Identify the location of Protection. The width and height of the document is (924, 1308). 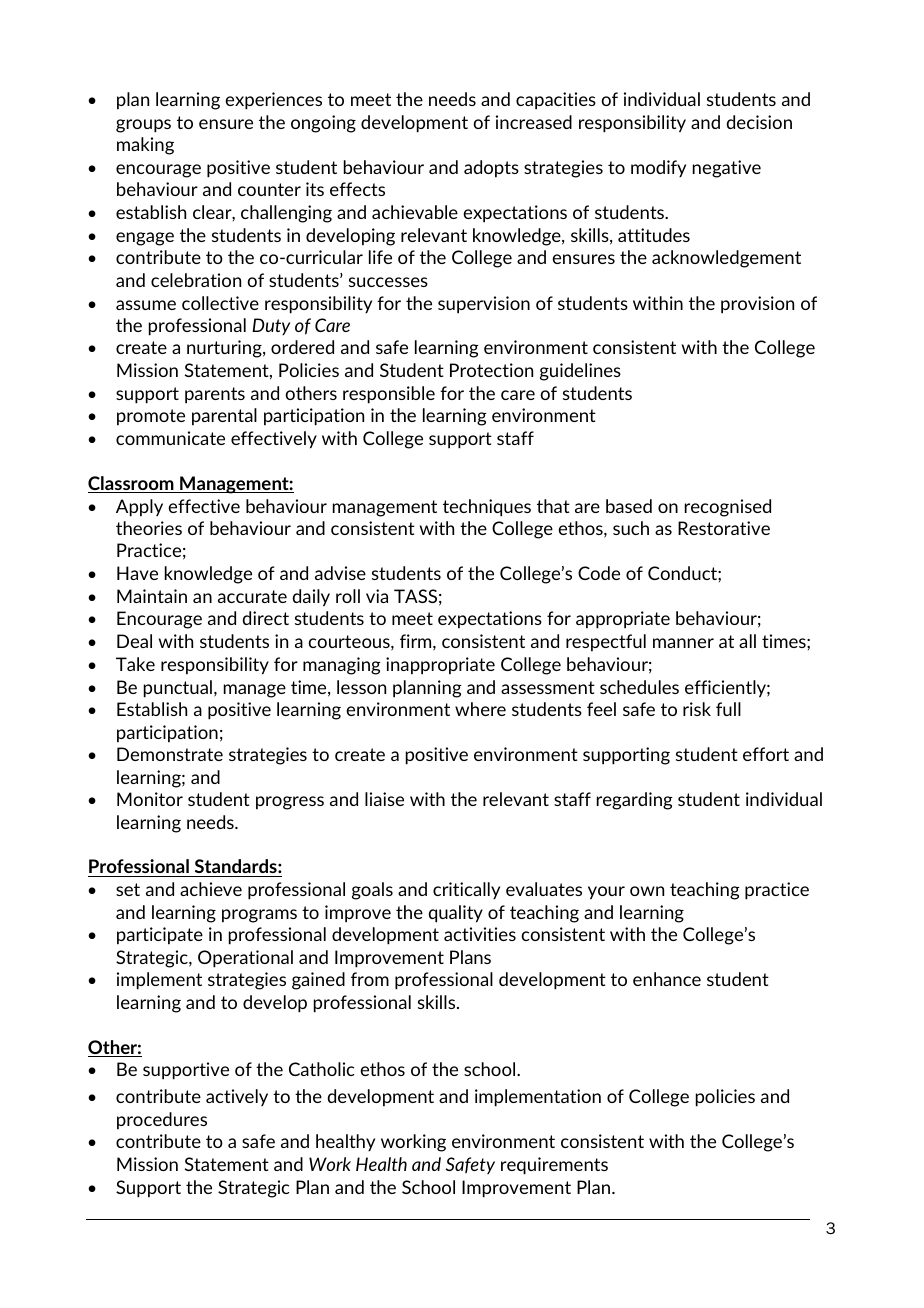
(491, 370).
